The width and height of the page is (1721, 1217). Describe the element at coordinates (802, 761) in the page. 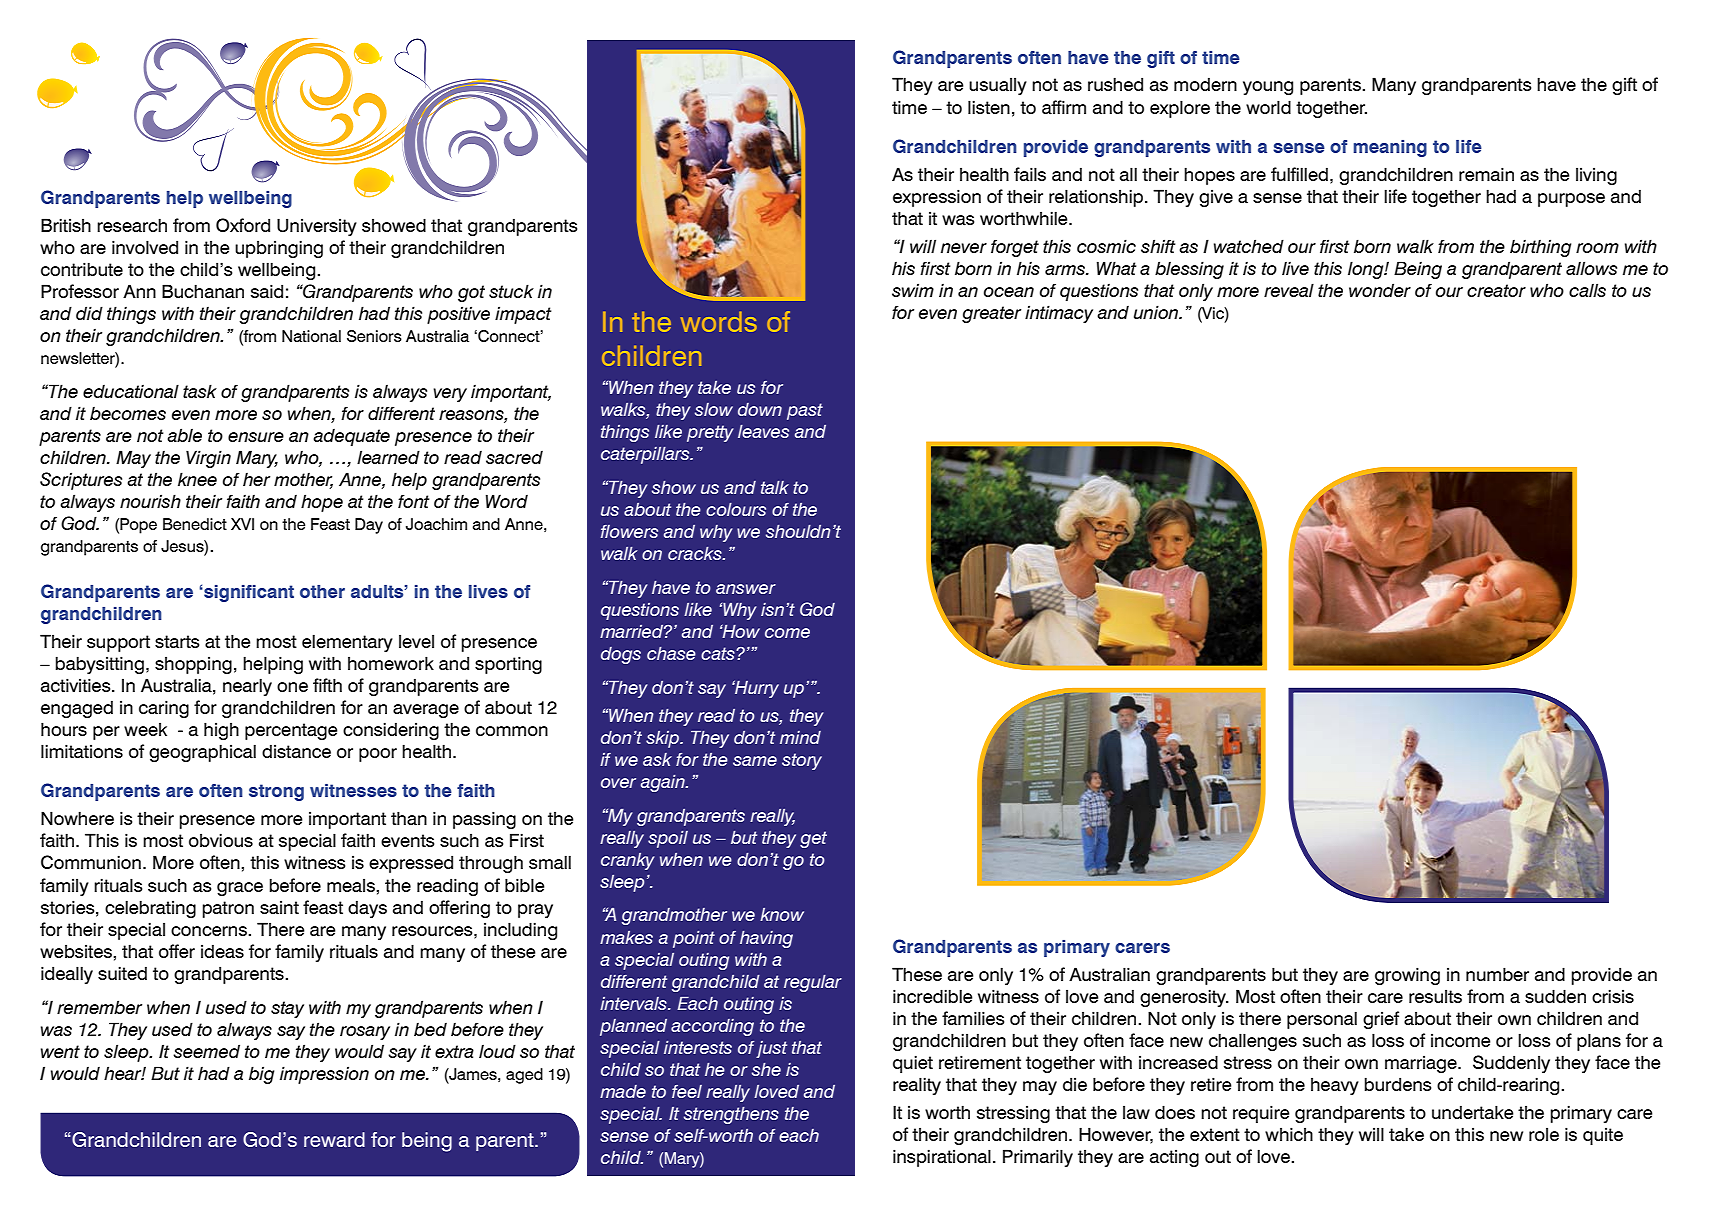

I see `story` at that location.
